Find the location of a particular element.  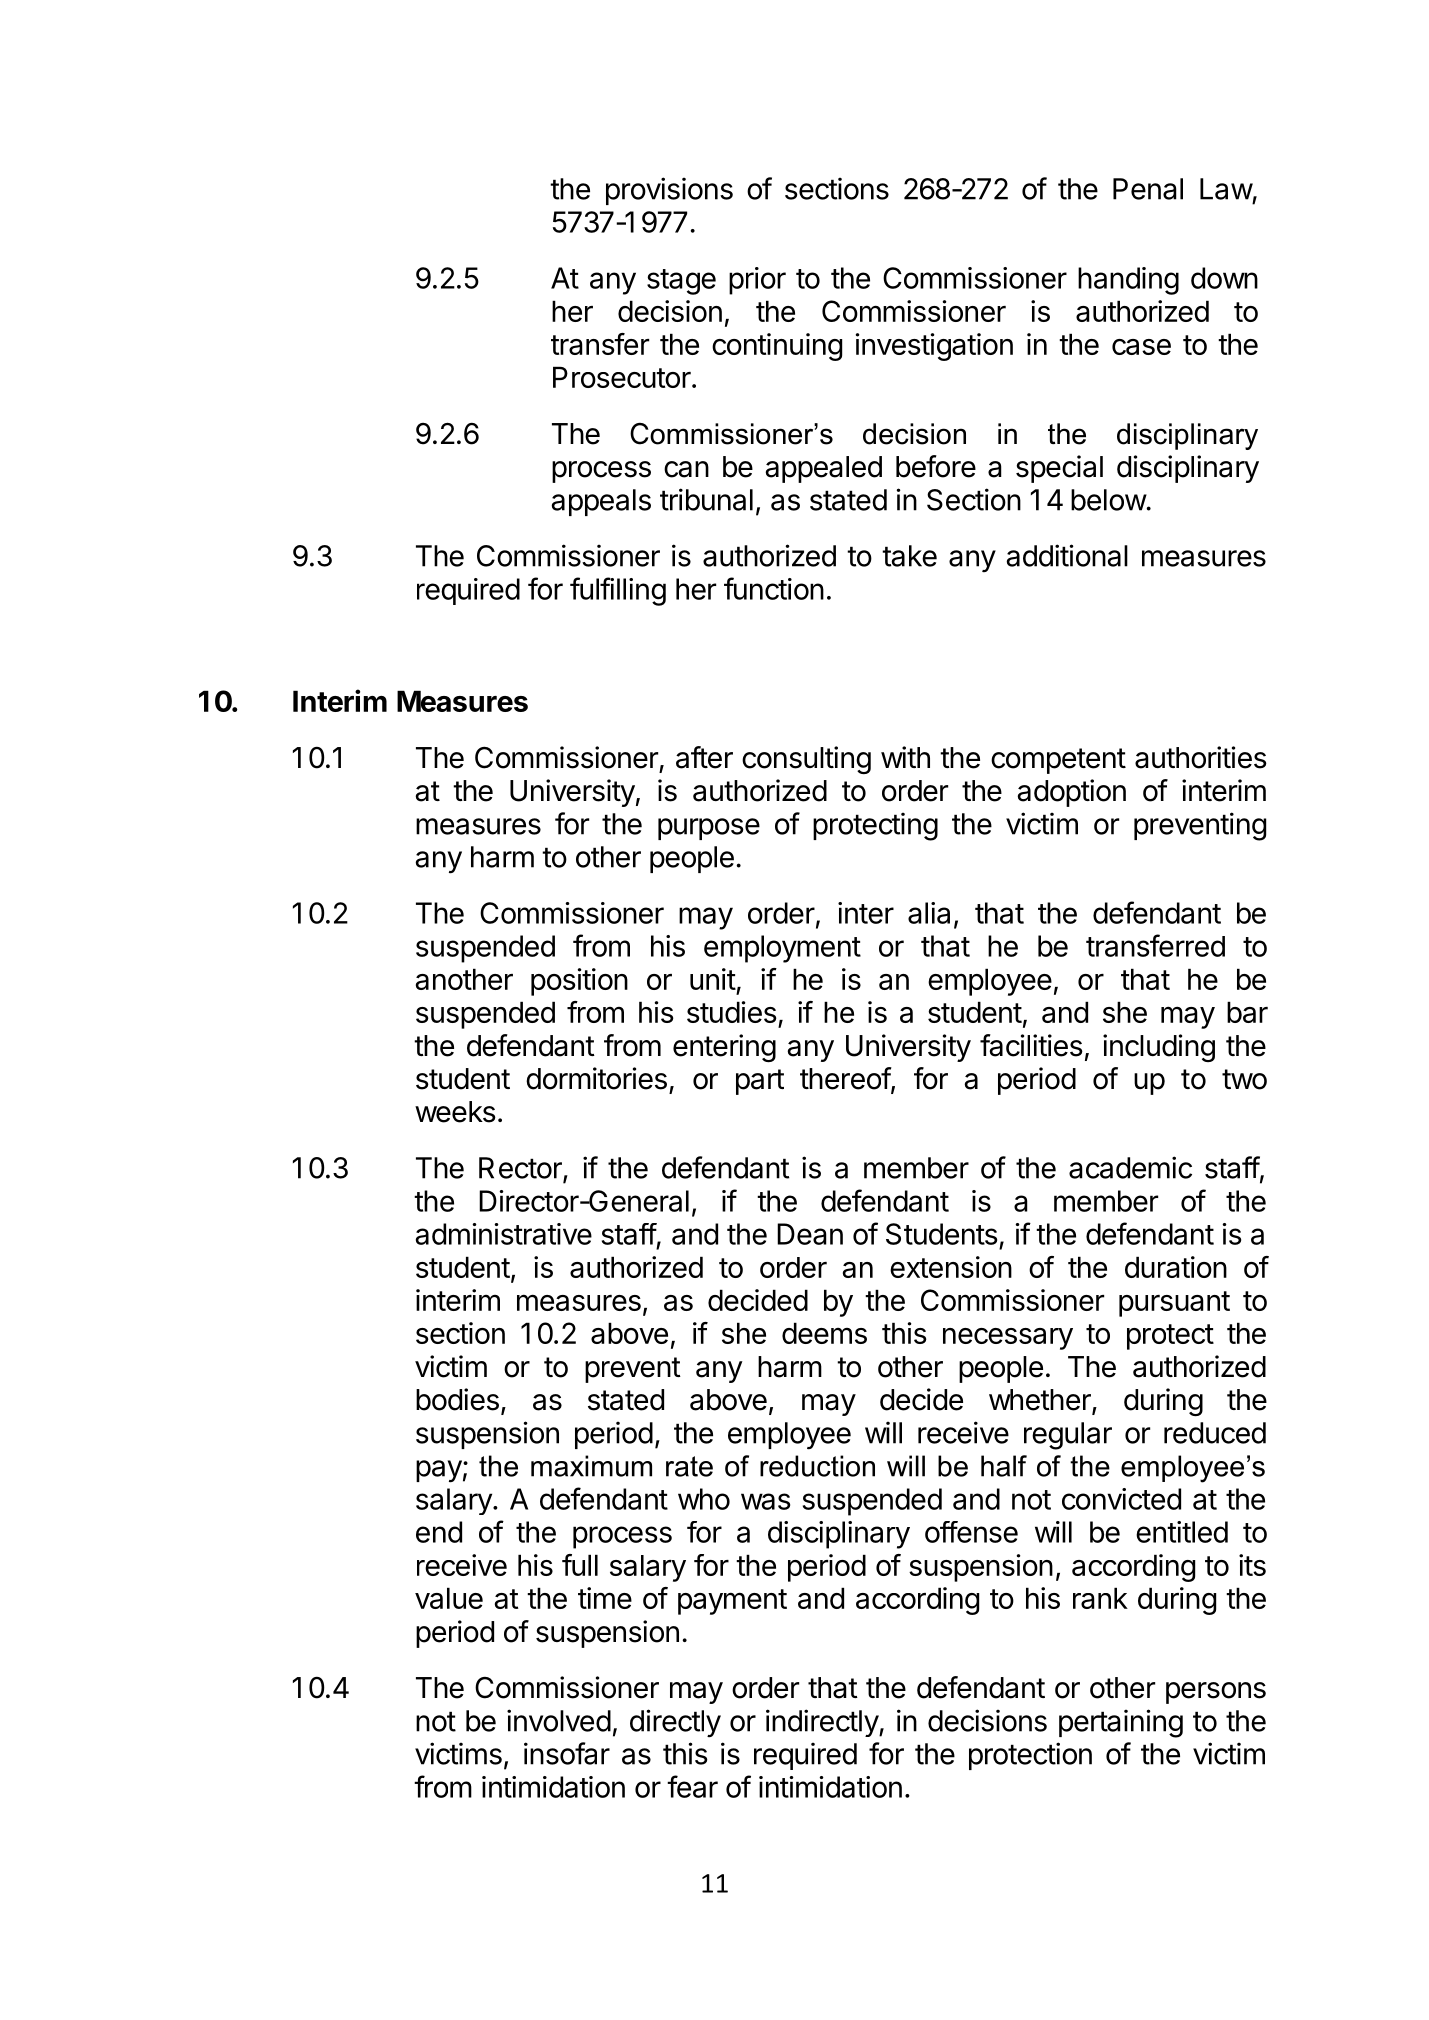

fear is located at coordinates (692, 1786).
